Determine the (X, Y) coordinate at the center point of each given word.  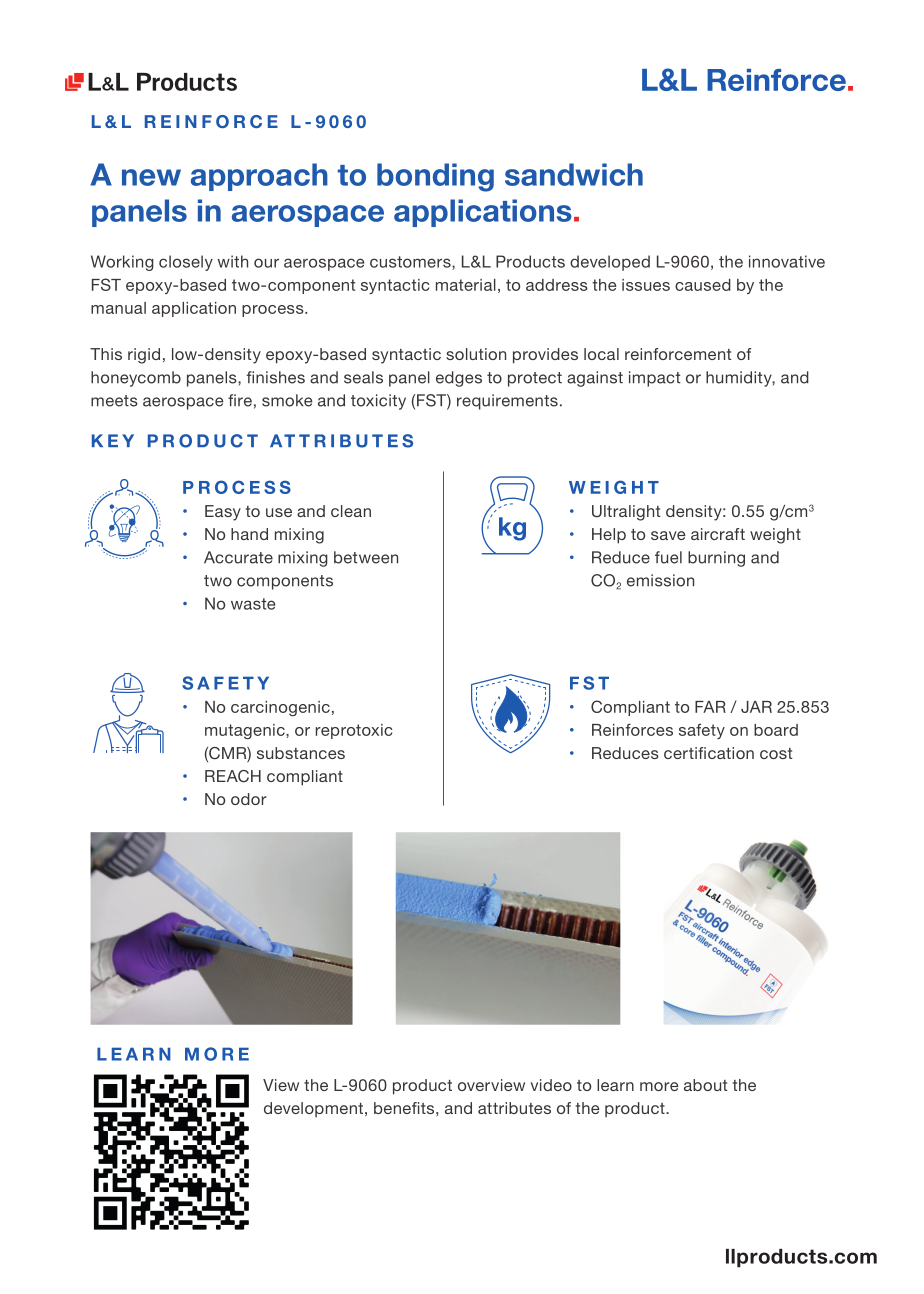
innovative (787, 261)
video (551, 1085)
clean (351, 511)
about (706, 1085)
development (313, 1109)
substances (301, 753)
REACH (233, 776)
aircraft (718, 534)
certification (709, 753)
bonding (435, 177)
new (151, 177)
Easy (223, 513)
